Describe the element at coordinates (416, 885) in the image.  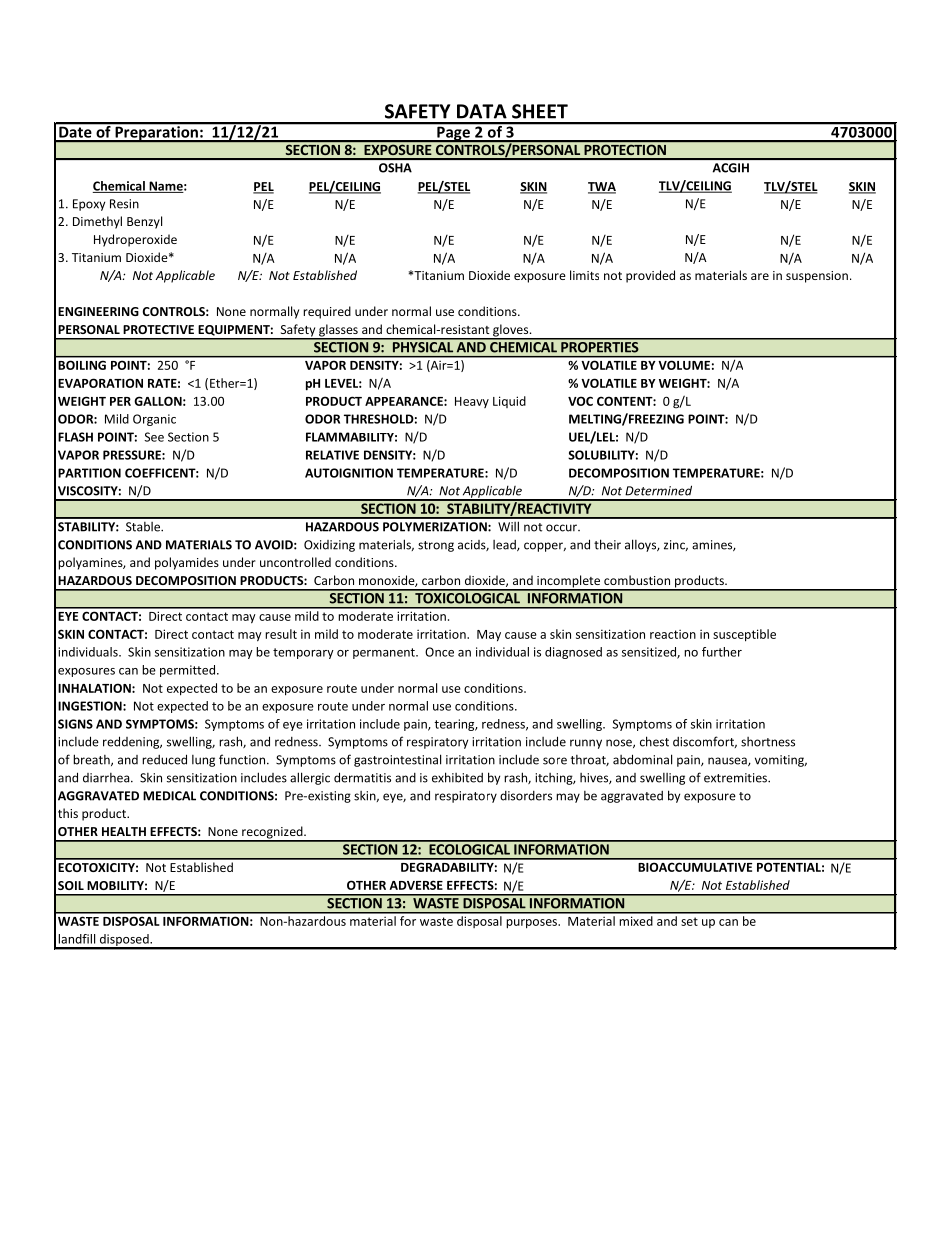
I see `ADVERSE` at that location.
